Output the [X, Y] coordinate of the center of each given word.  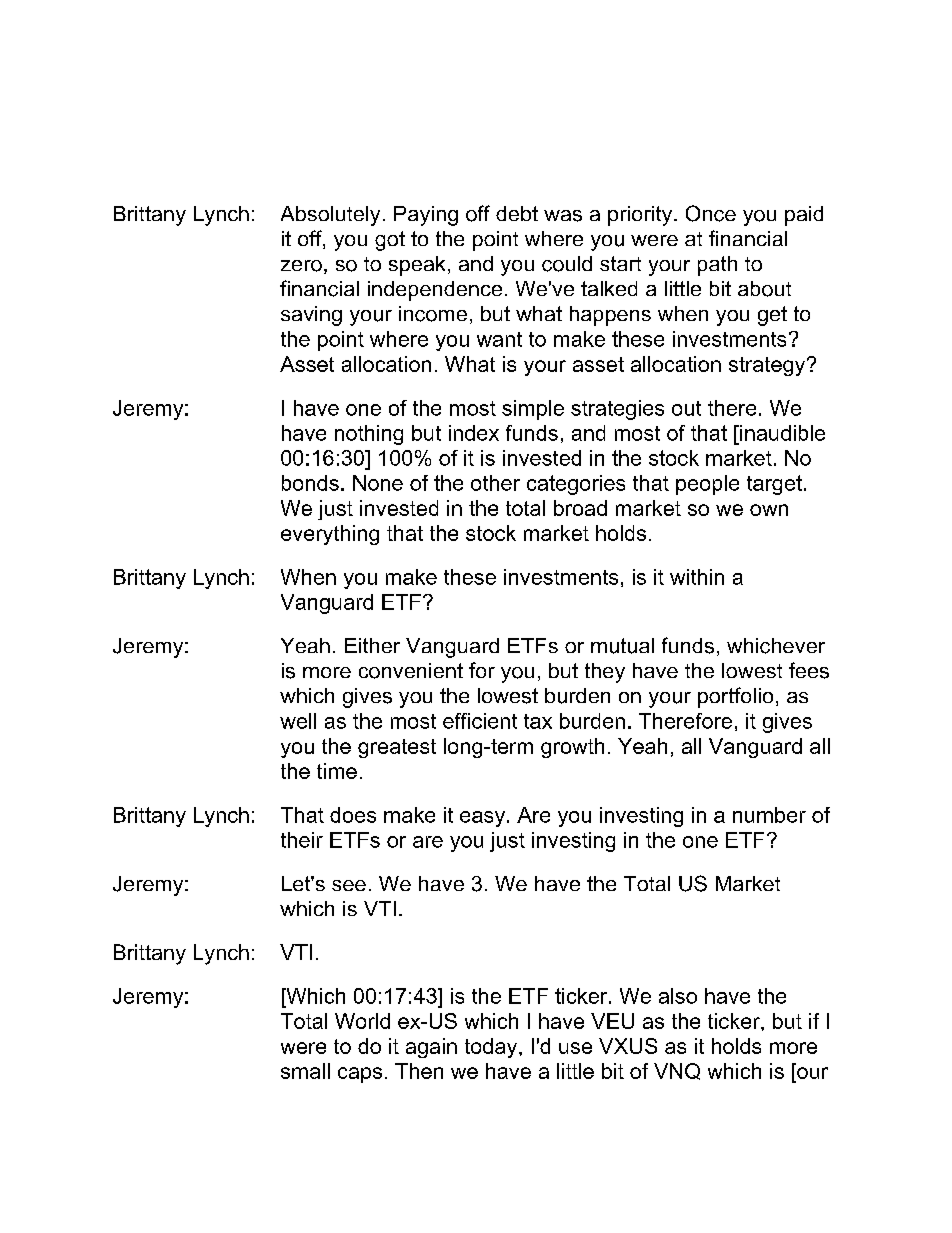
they [605, 673]
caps [360, 1075]
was [563, 216]
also [678, 996]
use [575, 1048]
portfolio [735, 697]
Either [372, 645]
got [390, 241]
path [717, 266]
